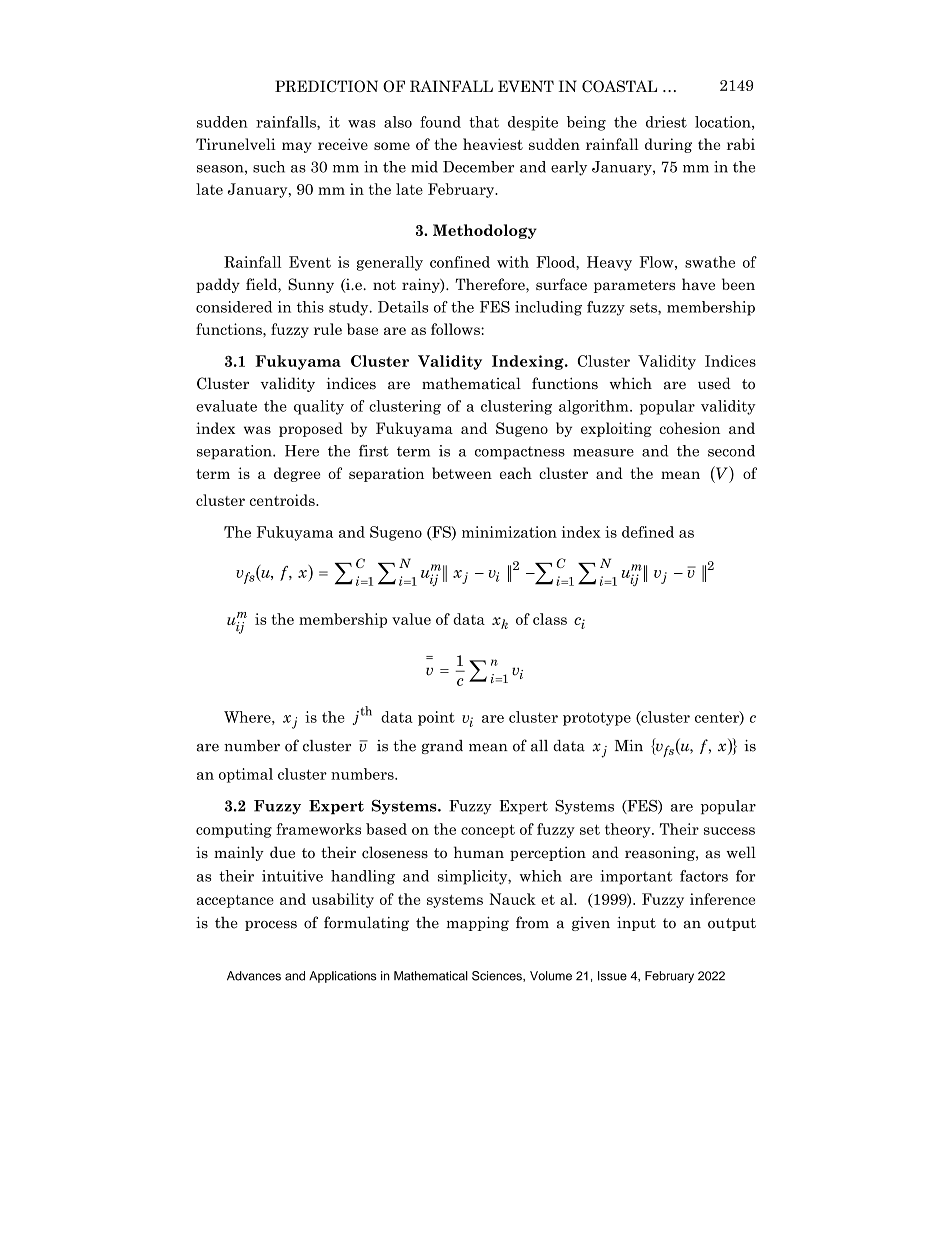  What do you see at coordinates (478, 924) in the screenshot?
I see `mapping` at bounding box center [478, 924].
